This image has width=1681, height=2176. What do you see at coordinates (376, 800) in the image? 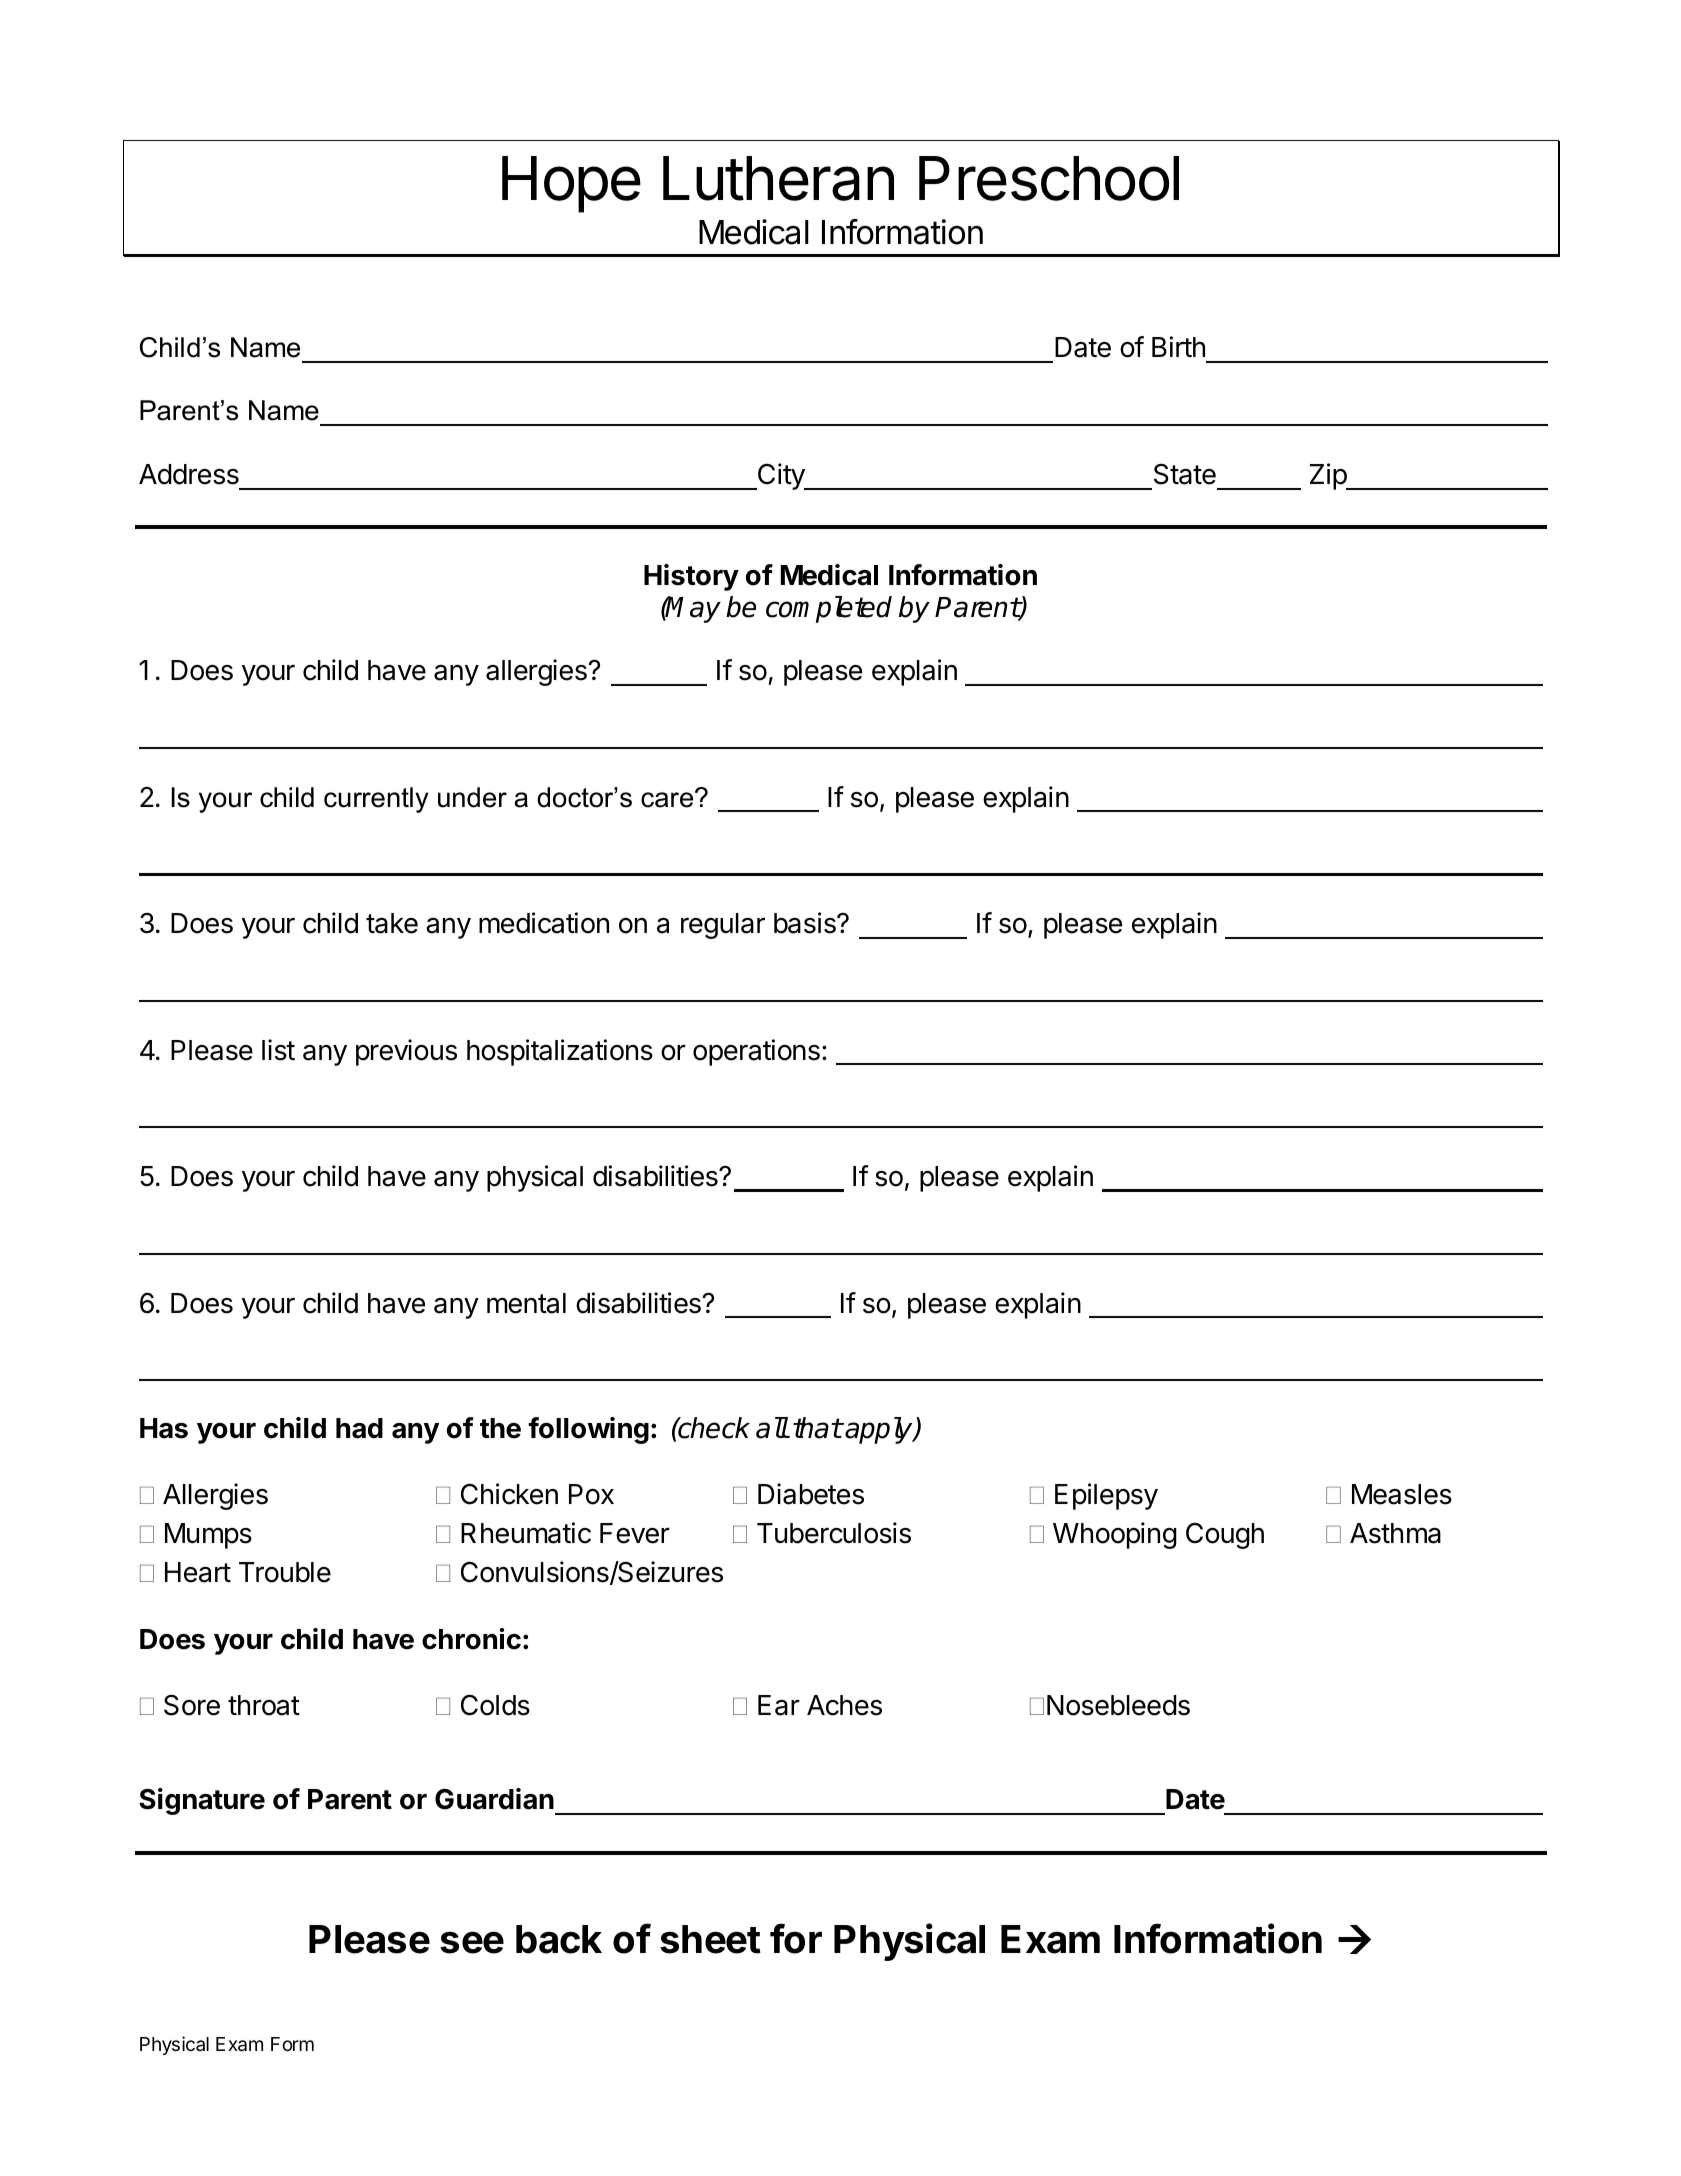
I see `currently` at bounding box center [376, 800].
